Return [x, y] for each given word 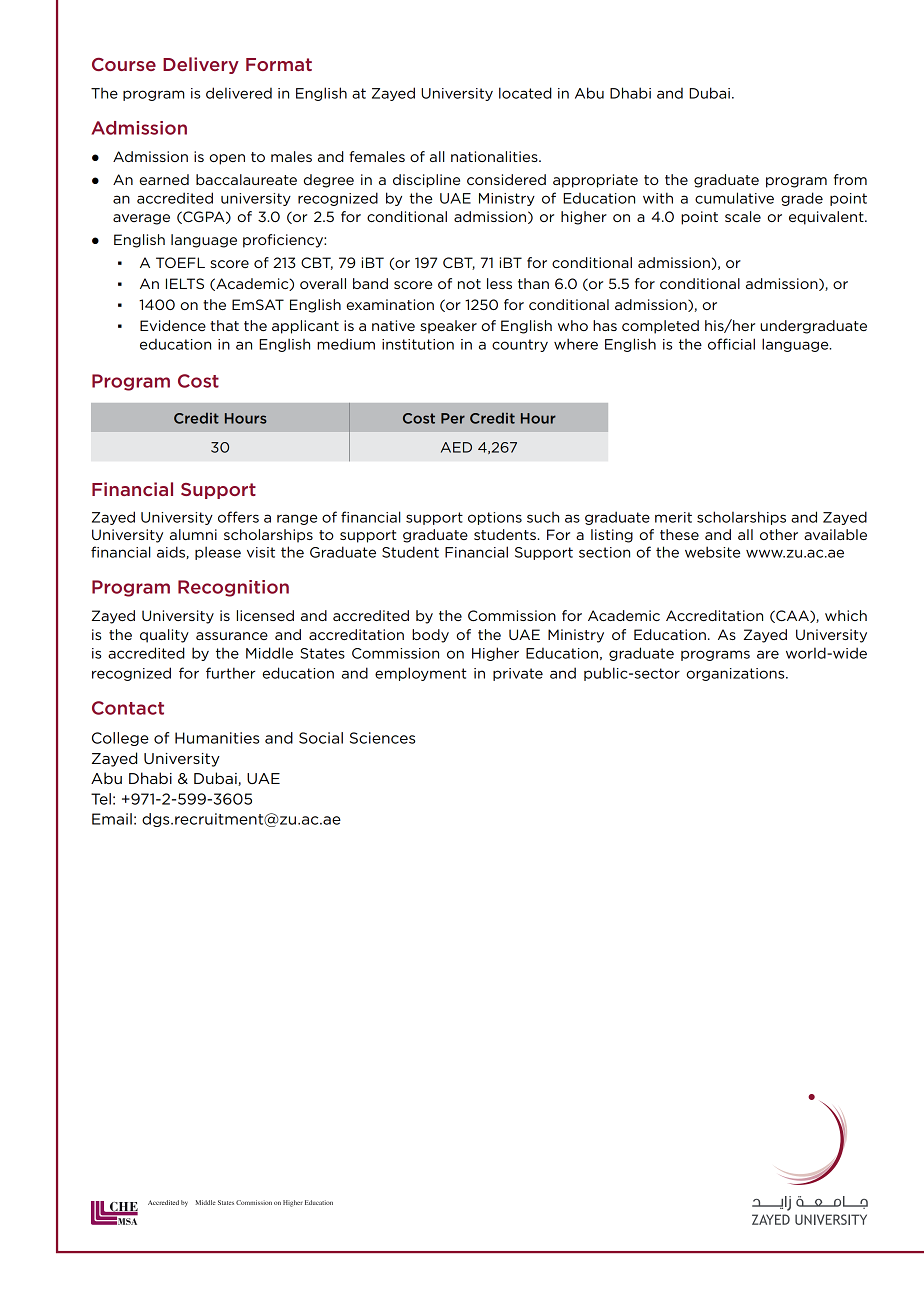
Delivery [201, 65]
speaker [448, 327]
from [850, 179]
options [495, 518]
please [218, 553]
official [731, 344]
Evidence [173, 325]
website [712, 552]
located [525, 93]
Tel [101, 799]
